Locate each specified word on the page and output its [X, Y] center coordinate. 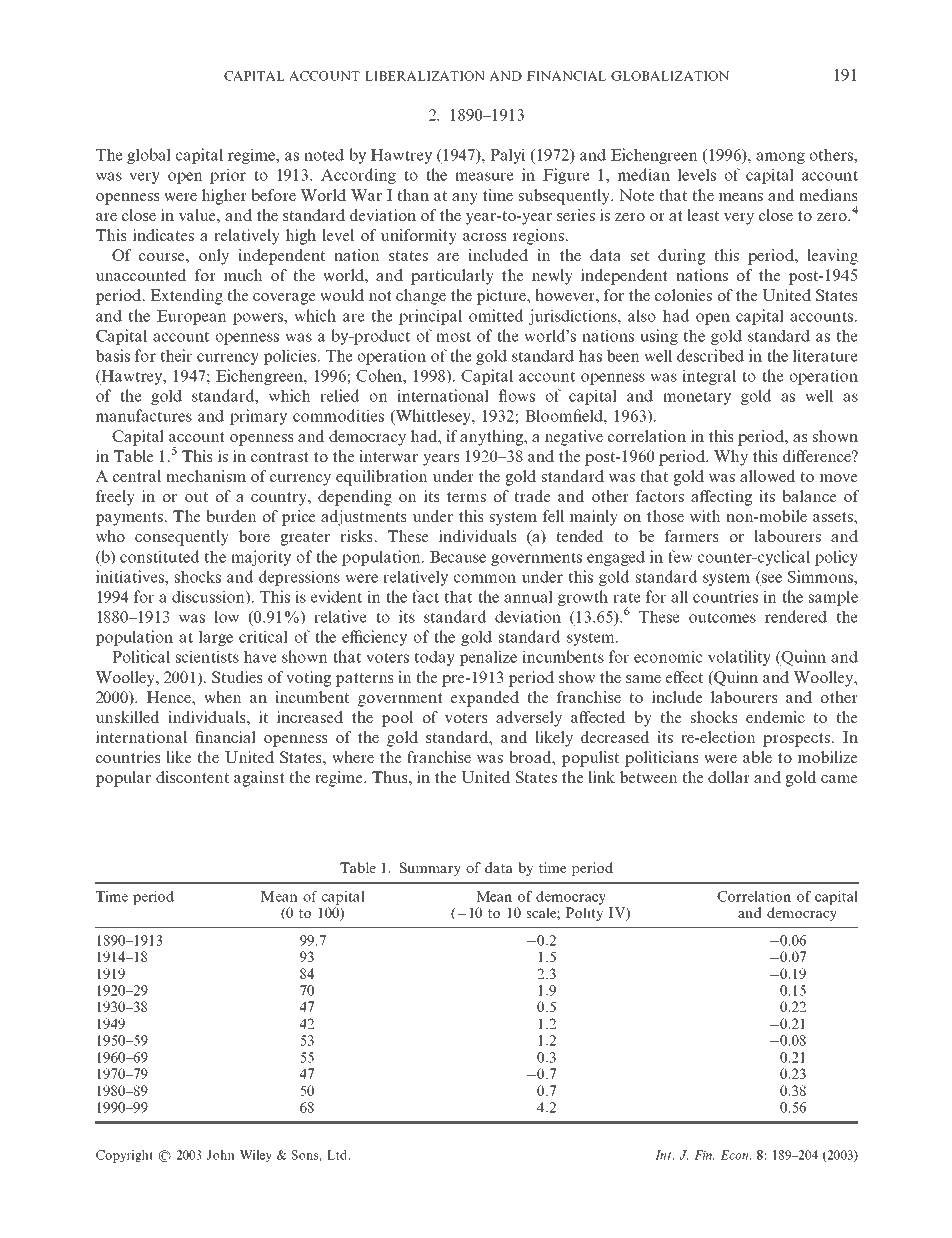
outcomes [722, 617]
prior [228, 176]
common [485, 578]
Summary [430, 869]
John [221, 1155]
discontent [193, 777]
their [176, 355]
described [710, 355]
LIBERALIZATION [425, 76]
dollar [729, 777]
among [780, 158]
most [453, 336]
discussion [209, 597]
